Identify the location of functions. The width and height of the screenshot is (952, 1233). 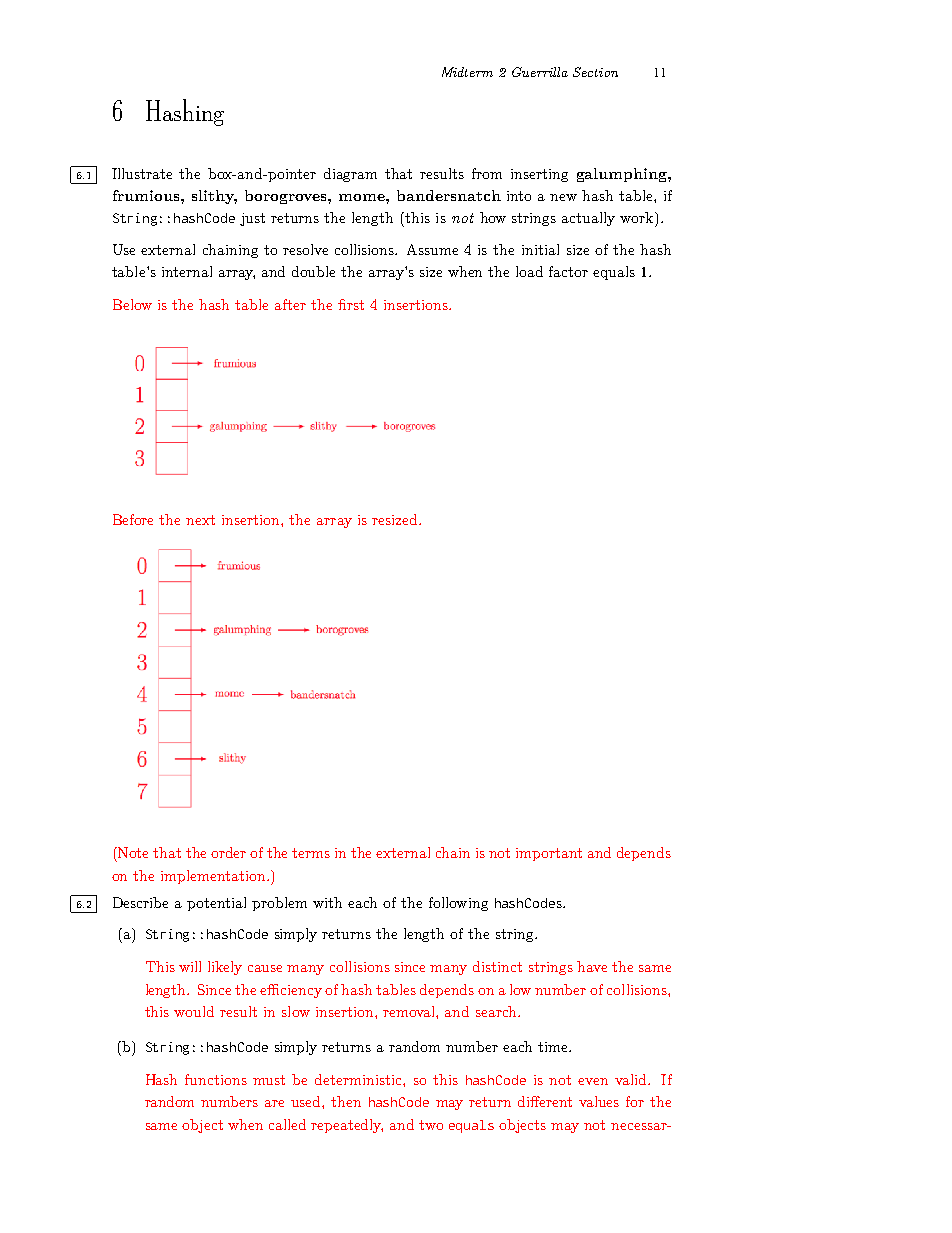
(216, 1079).
